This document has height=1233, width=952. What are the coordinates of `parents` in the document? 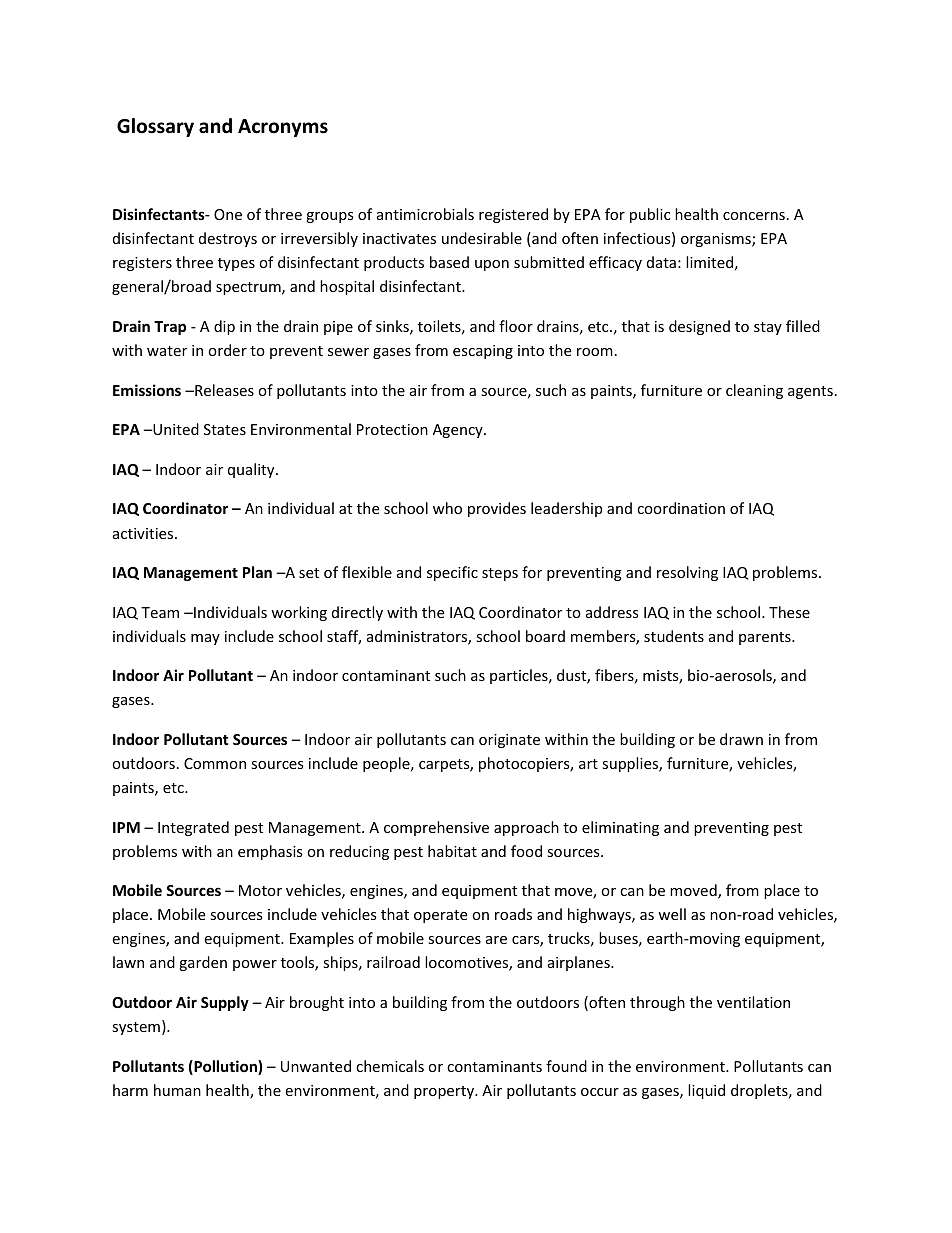 It's located at (766, 638).
